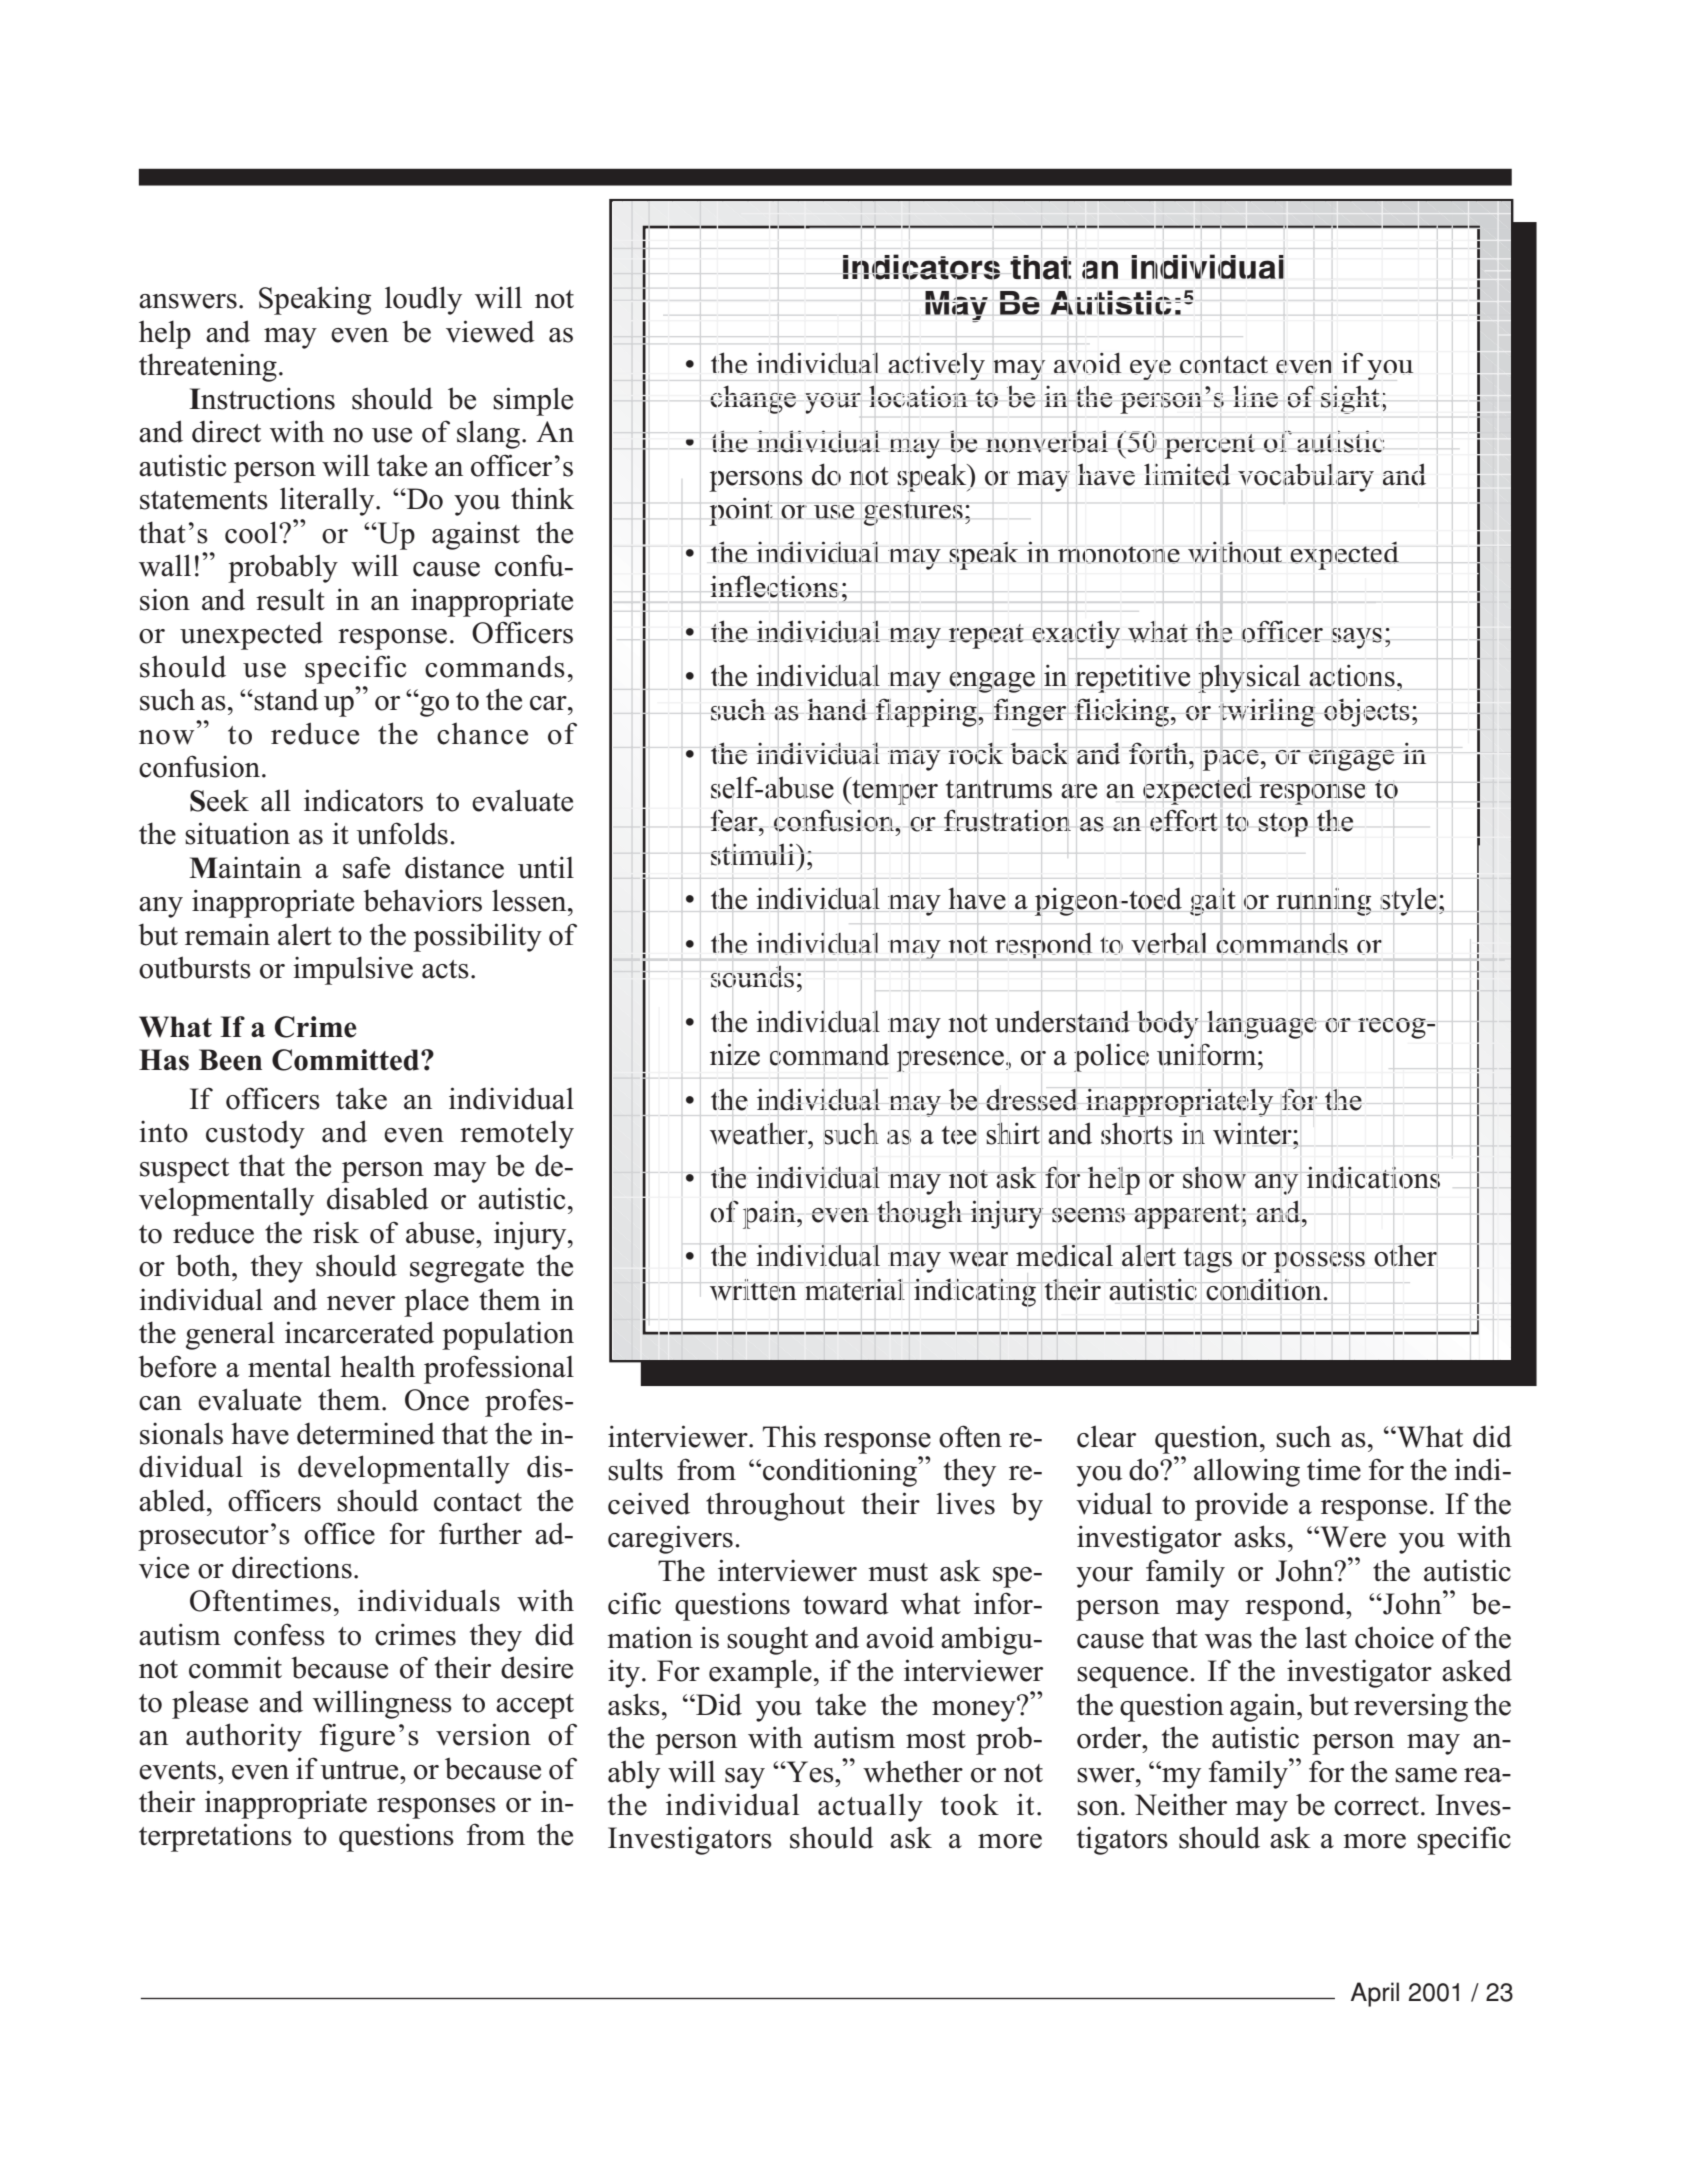 Image resolution: width=1684 pixels, height=2179 pixels. I want to click on Instructions, so click(262, 398).
